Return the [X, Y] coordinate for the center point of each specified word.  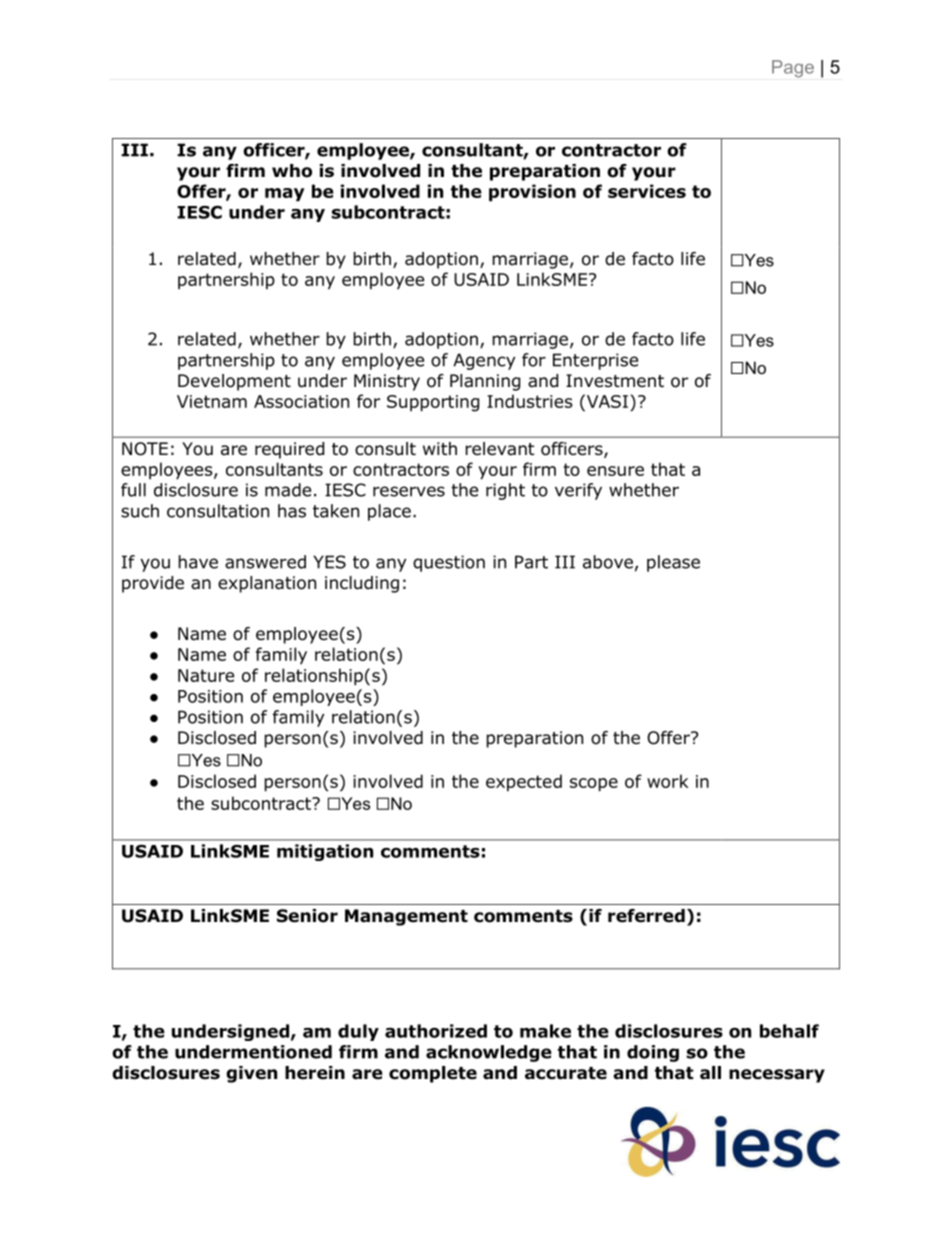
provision [532, 193]
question [449, 563]
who [292, 171]
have [198, 562]
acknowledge [489, 1053]
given [251, 1074]
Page [793, 69]
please [673, 563]
